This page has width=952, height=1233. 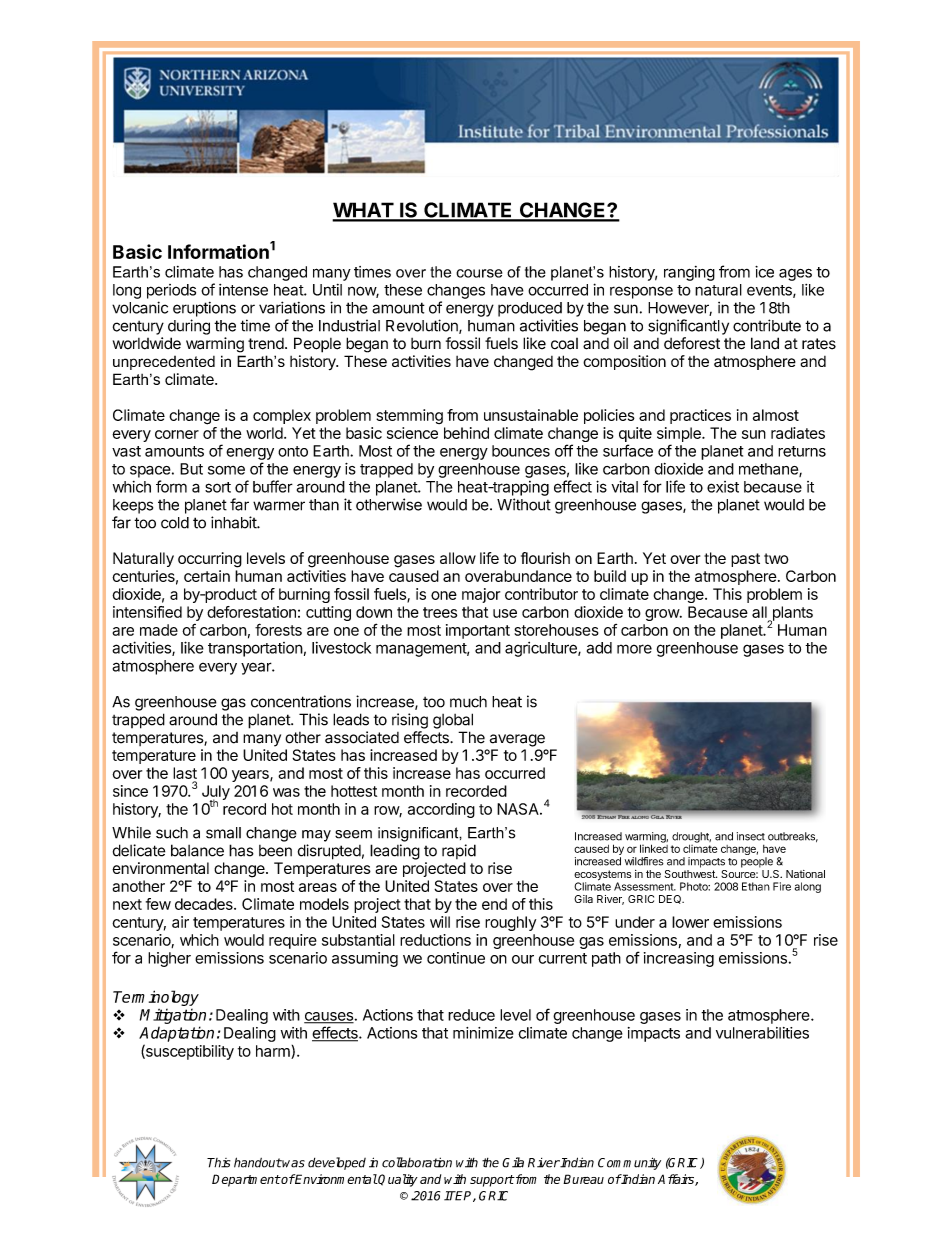 What do you see at coordinates (169, 959) in the page?
I see `higher` at bounding box center [169, 959].
